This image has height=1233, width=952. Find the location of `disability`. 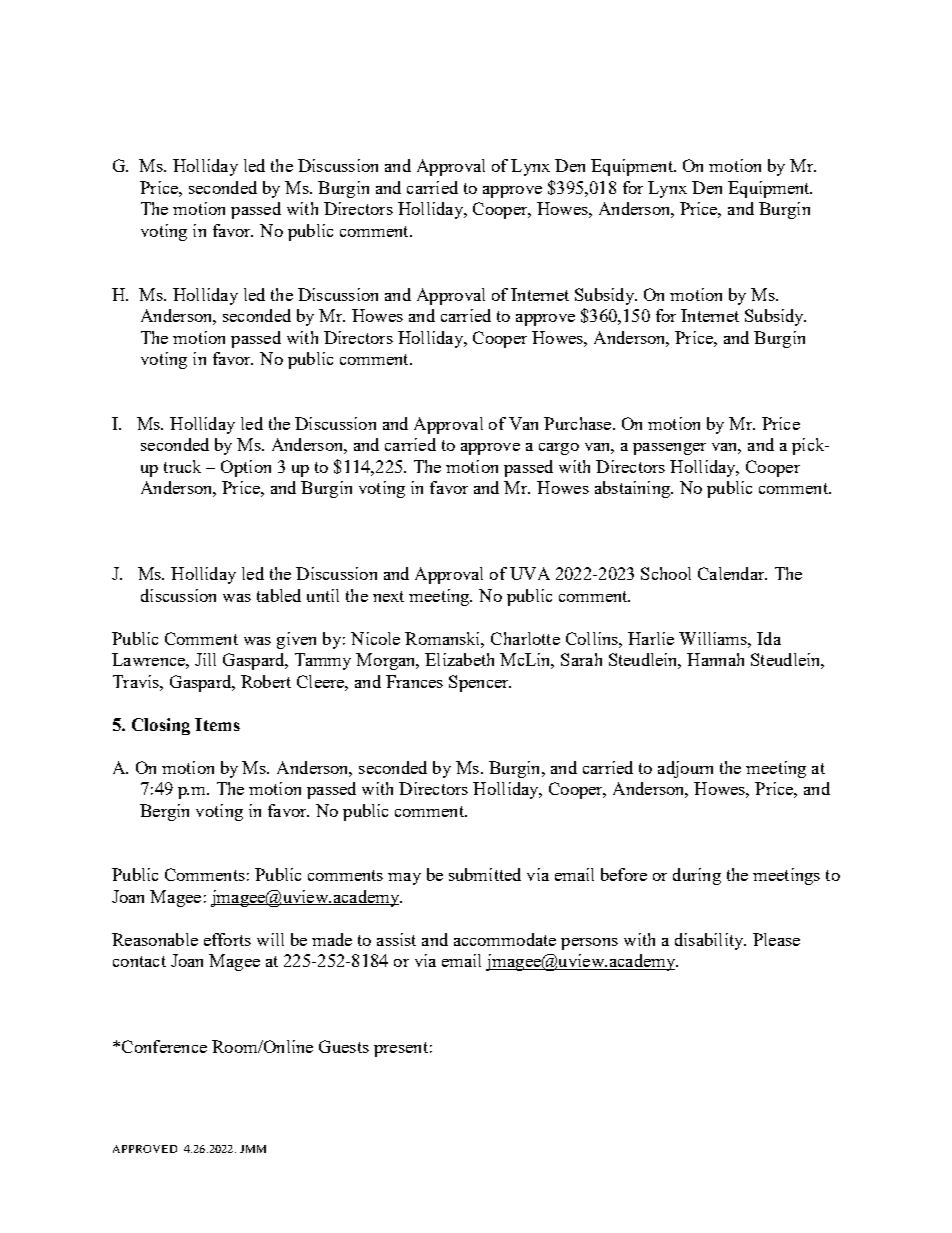

disability is located at coordinates (710, 941).
